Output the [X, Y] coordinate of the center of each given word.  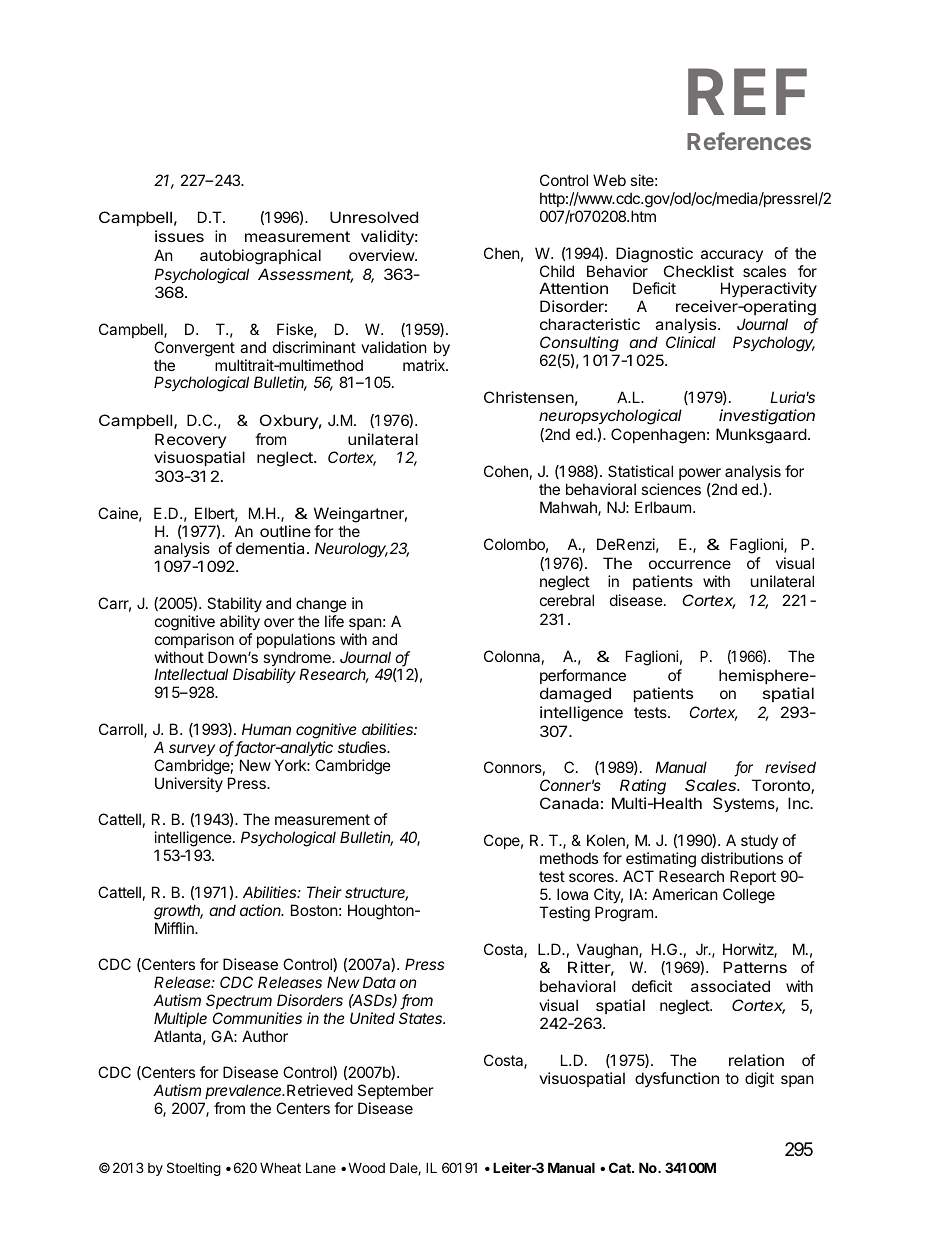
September [396, 1091]
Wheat [280, 1167]
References [749, 141]
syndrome [298, 660]
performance [583, 676]
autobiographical [260, 257]
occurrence [690, 564]
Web [609, 180]
